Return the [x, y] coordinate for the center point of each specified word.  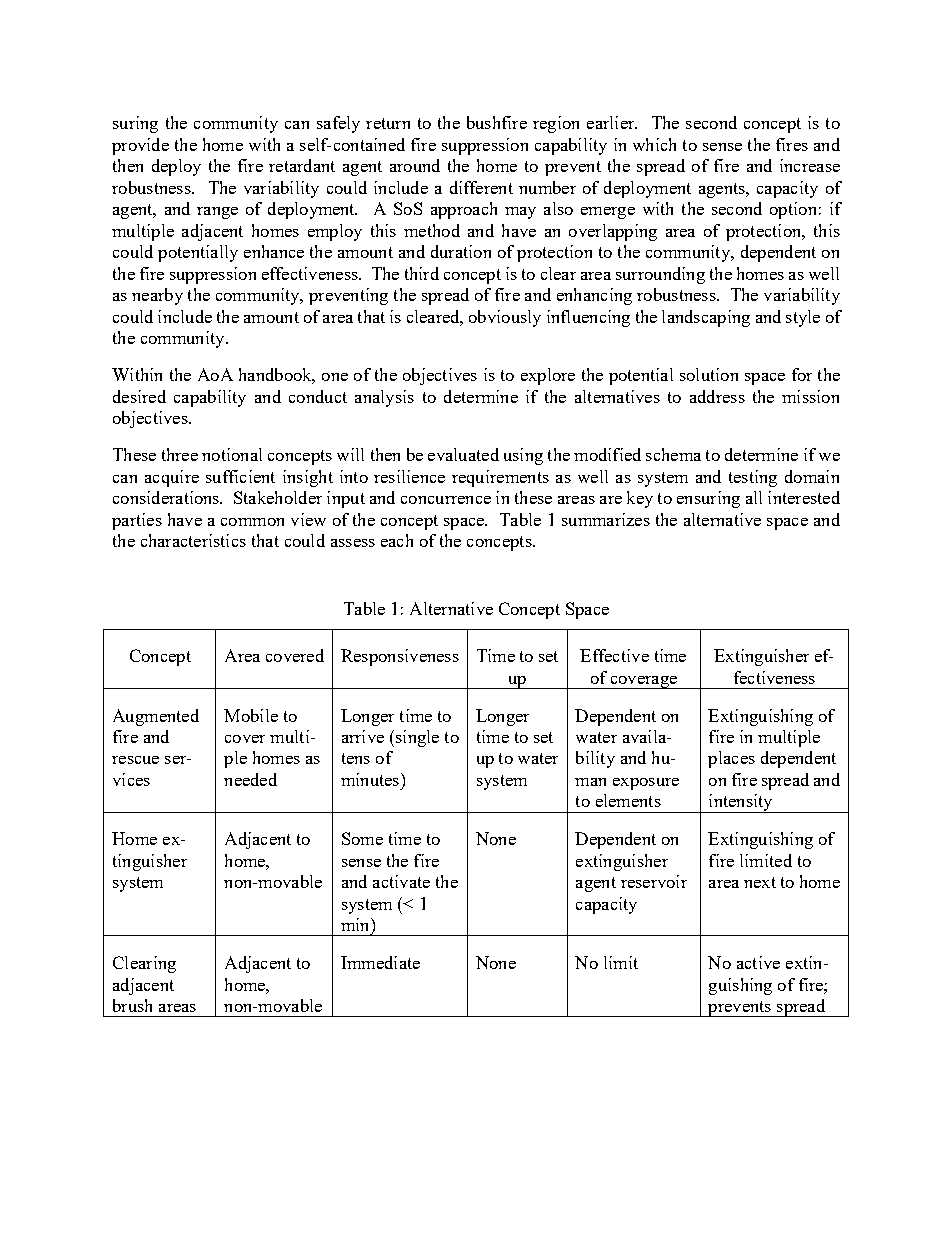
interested [804, 497]
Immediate [380, 962]
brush [132, 1005]
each [397, 540]
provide [140, 146]
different [481, 187]
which [654, 144]
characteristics [193, 540]
